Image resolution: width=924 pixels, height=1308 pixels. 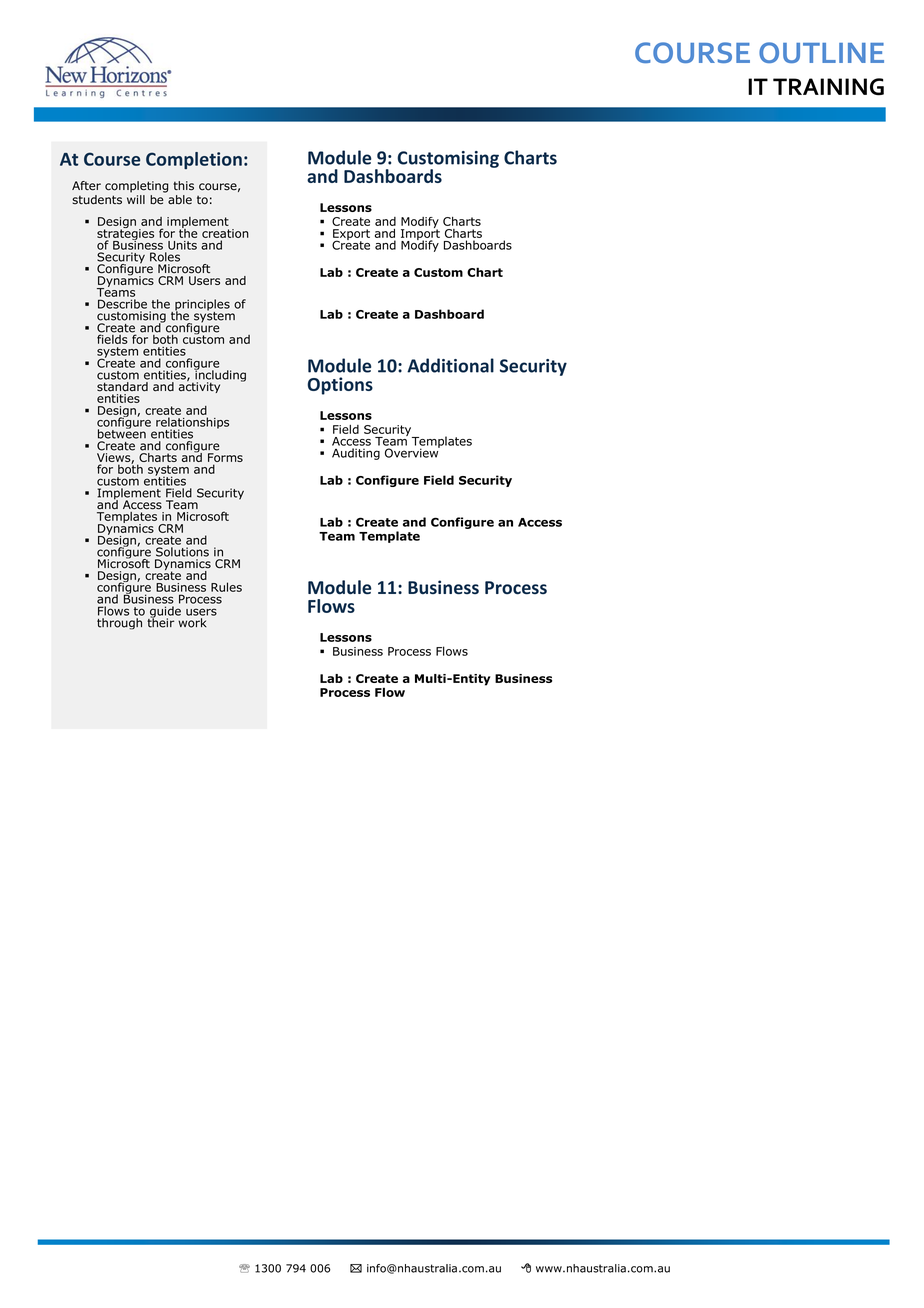 What do you see at coordinates (194, 160) in the image?
I see `Completion` at bounding box center [194, 160].
